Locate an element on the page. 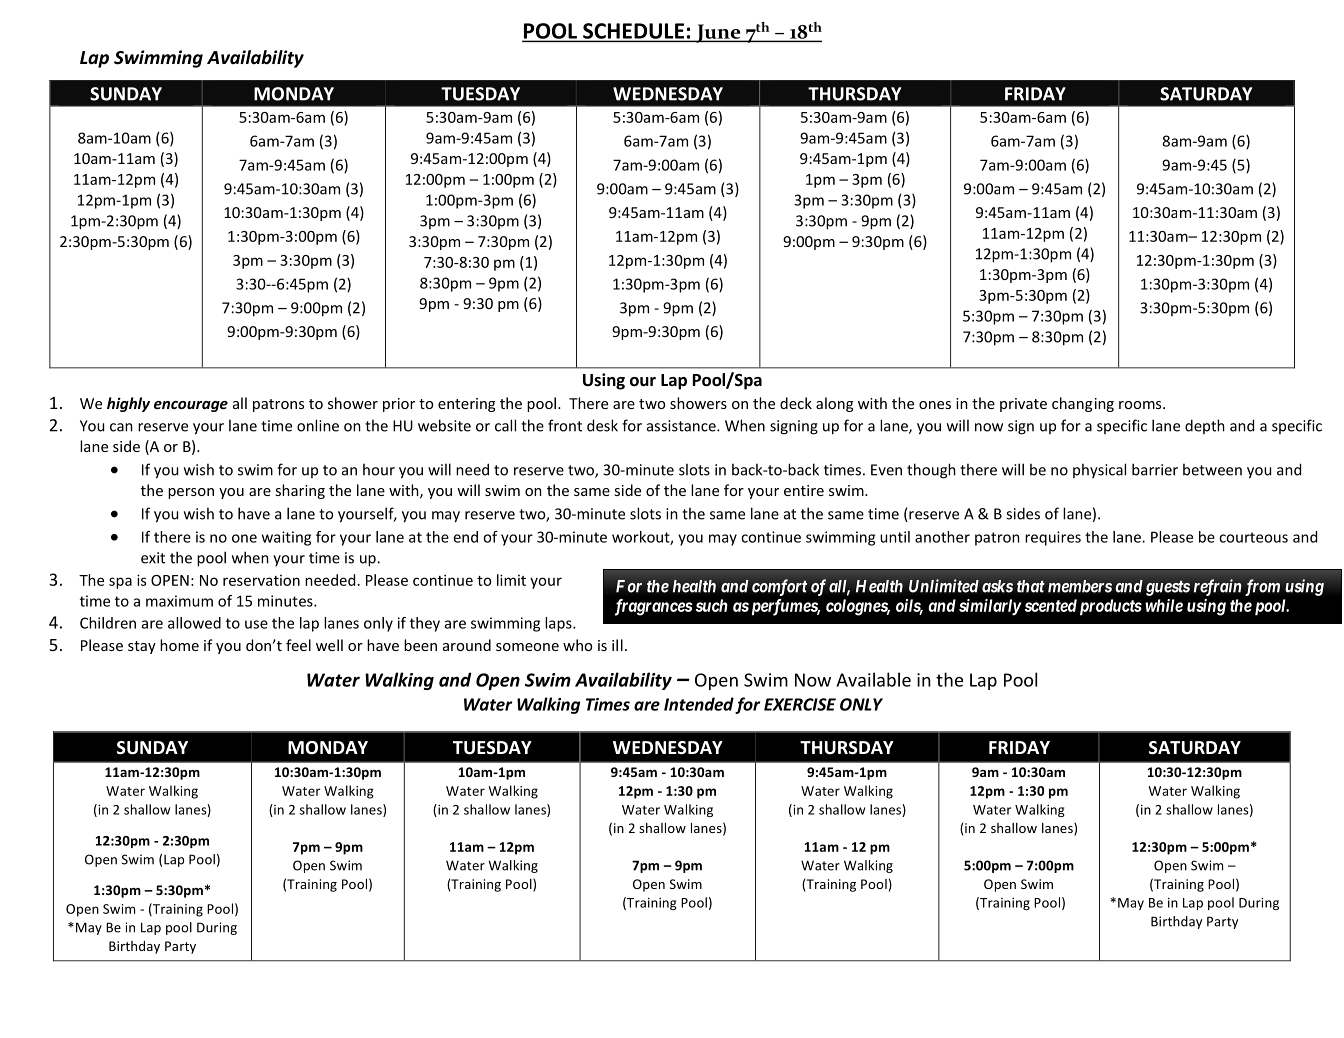 This document has height=1038, width=1344. along is located at coordinates (834, 404).
